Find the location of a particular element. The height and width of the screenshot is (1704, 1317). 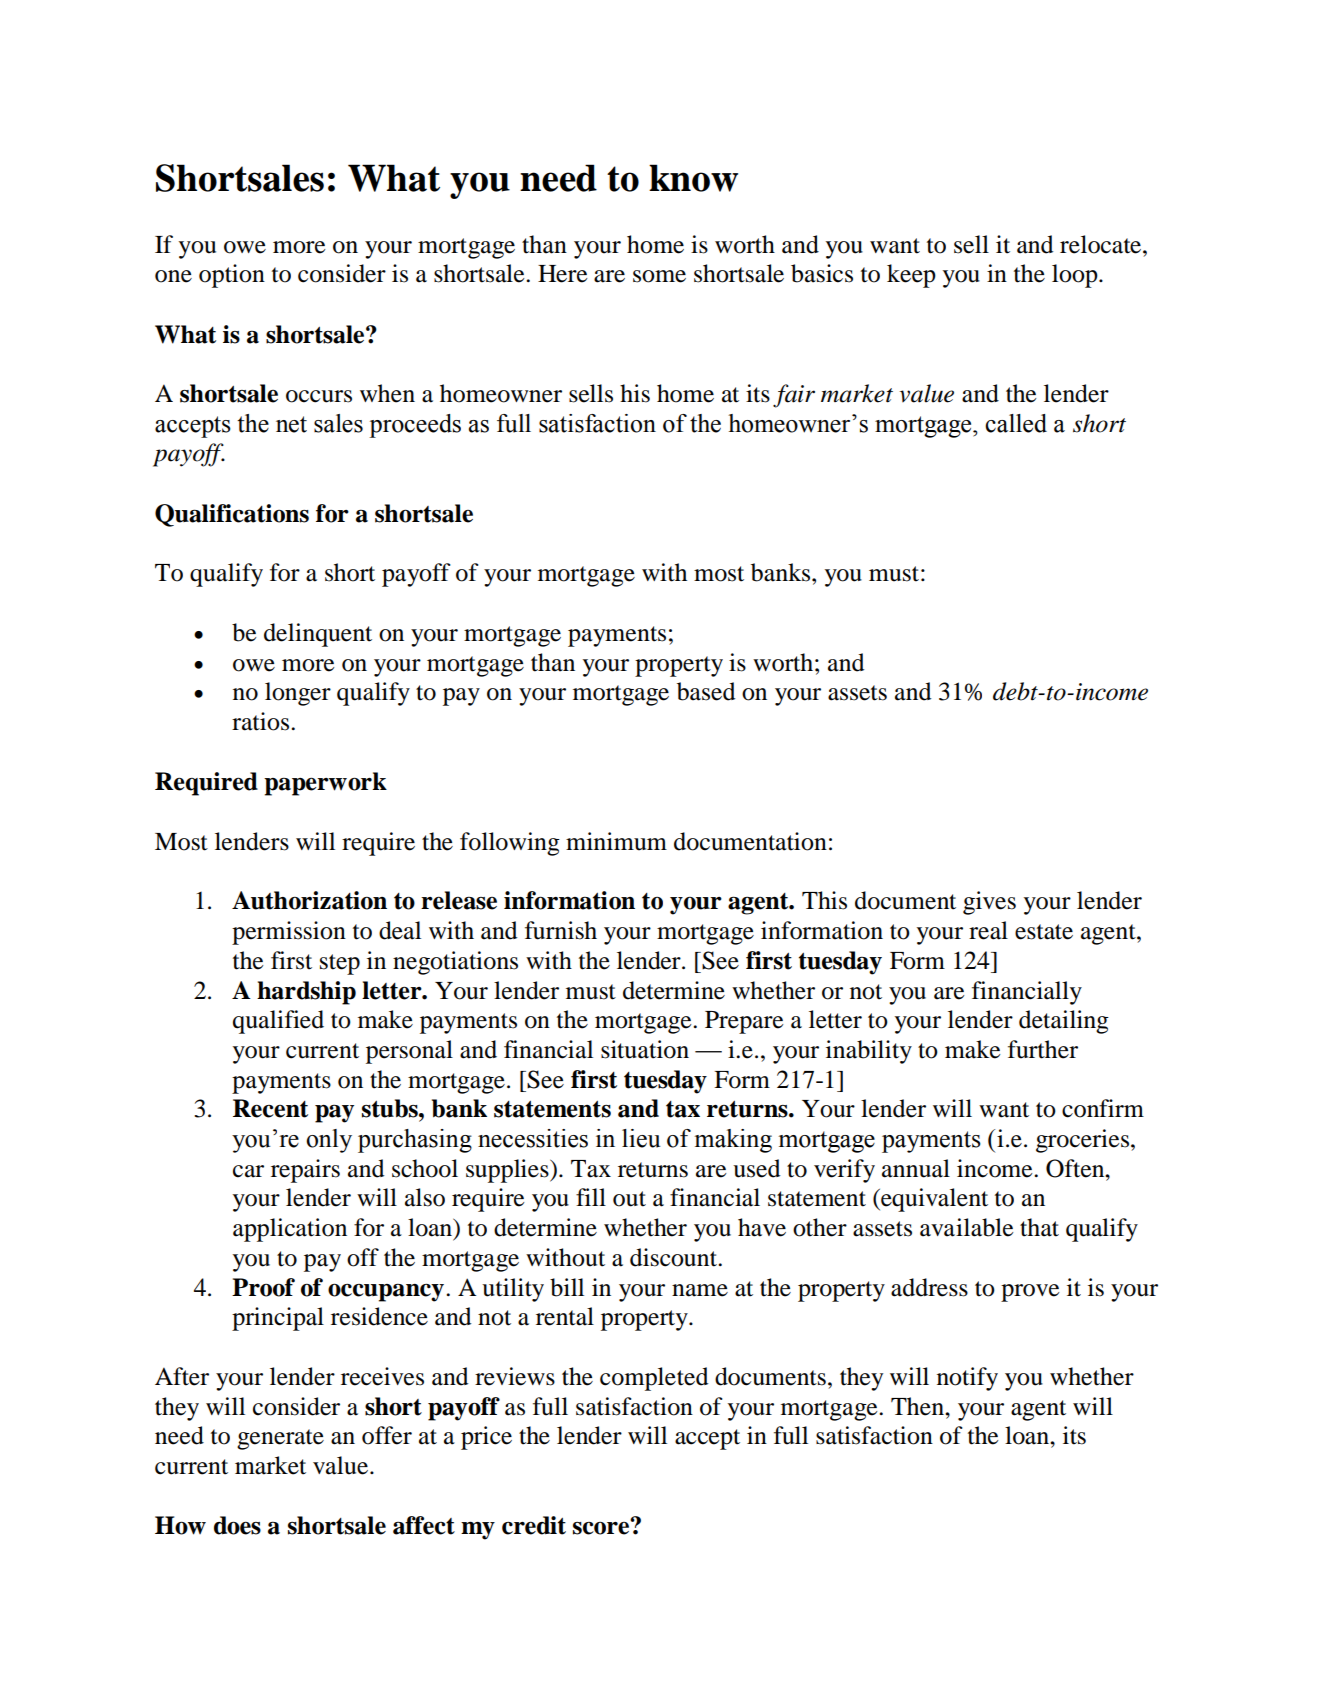

Then is located at coordinates (918, 1406).
